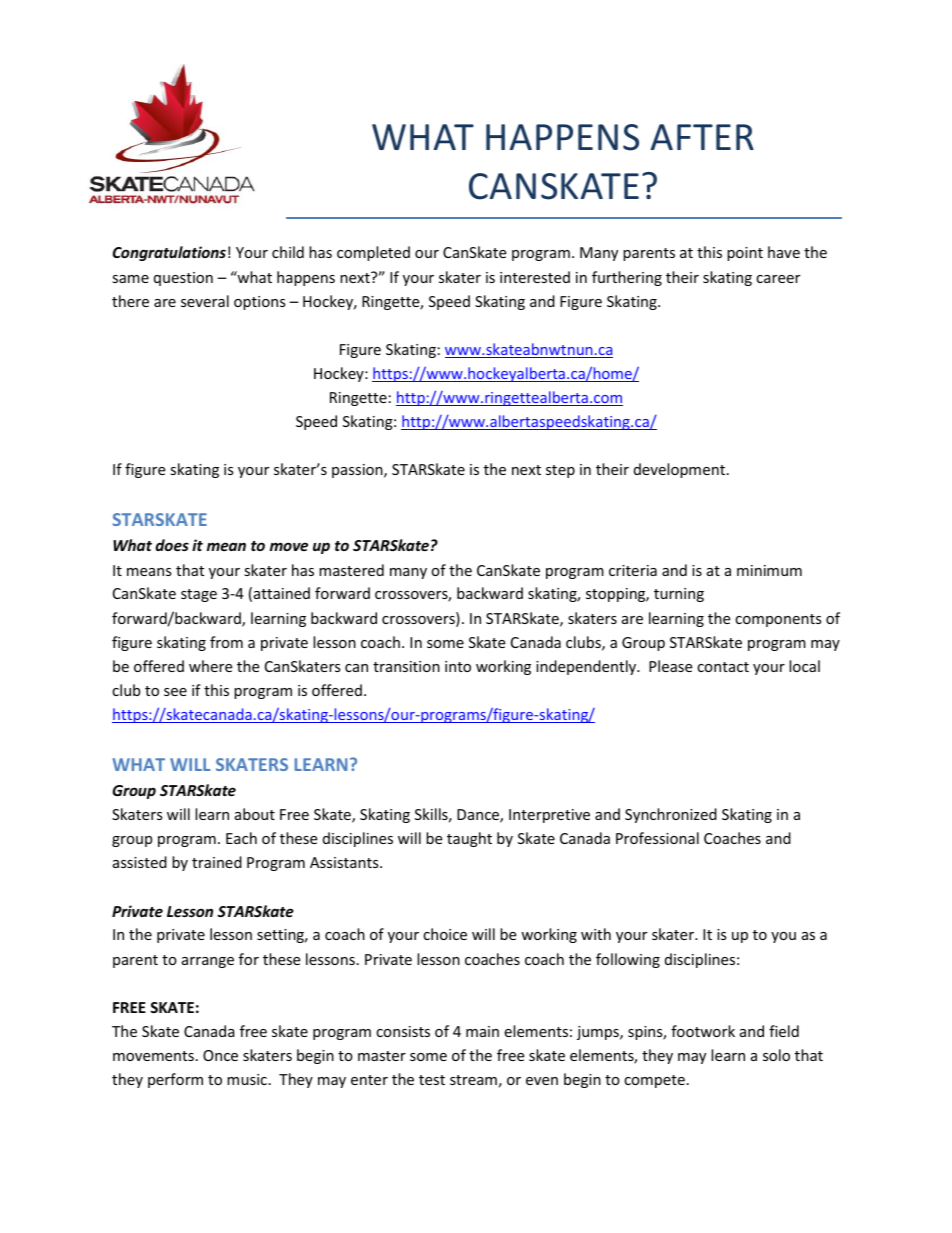 This page has width=952, height=1233. Describe the element at coordinates (169, 253) in the page. I see `Congratulations` at that location.
